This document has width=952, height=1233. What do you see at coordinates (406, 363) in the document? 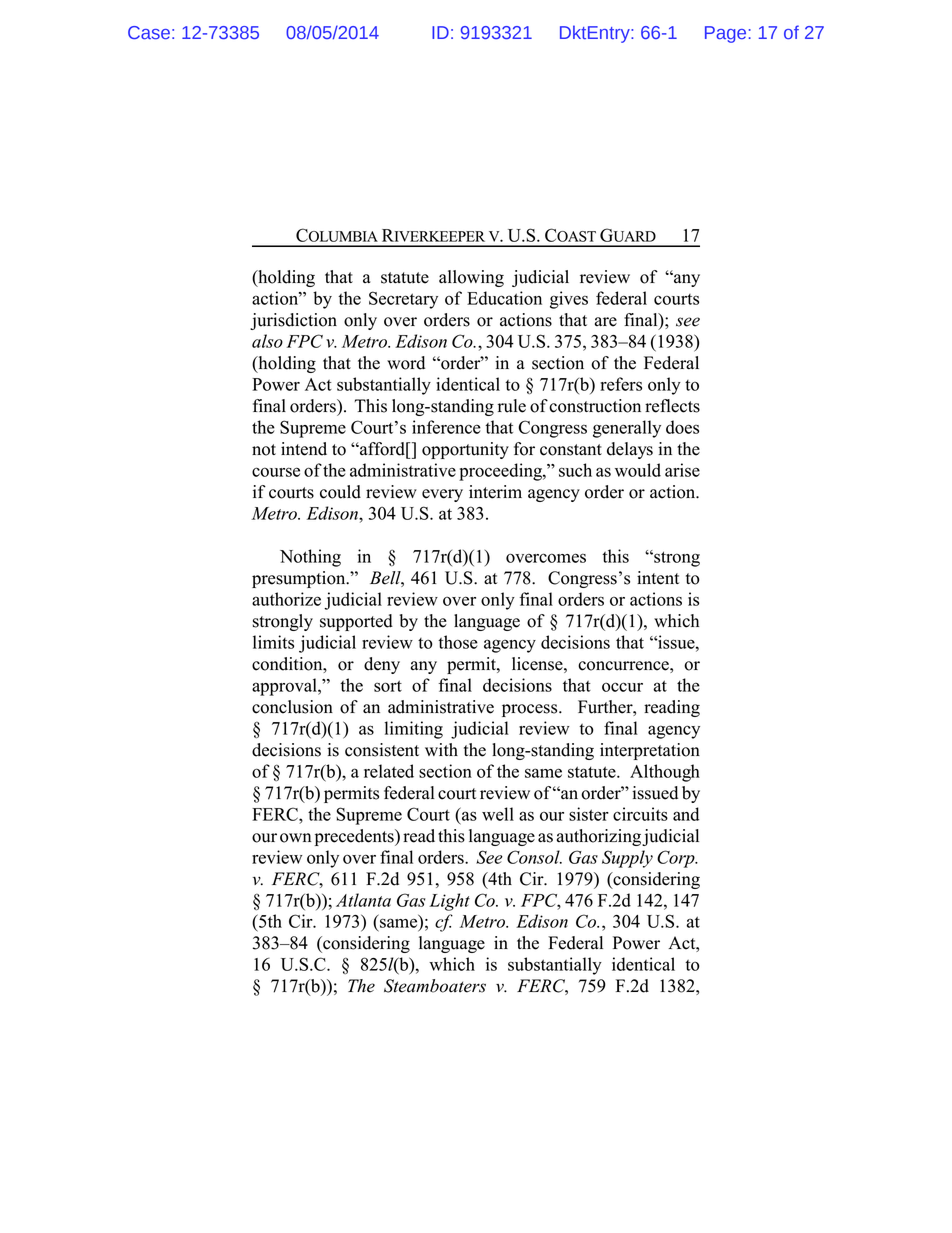
I see `word` at bounding box center [406, 363].
